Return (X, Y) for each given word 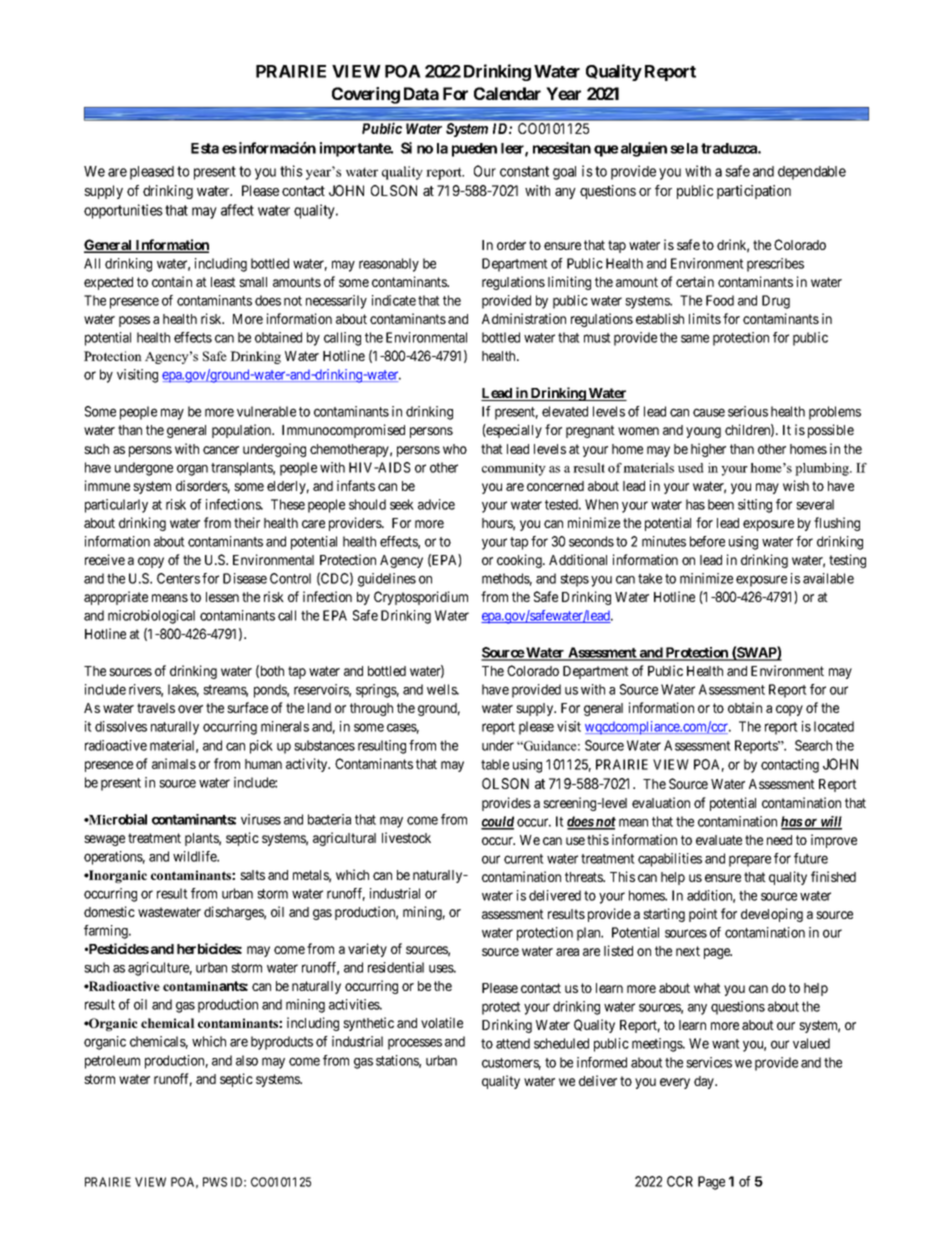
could (497, 822)
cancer (221, 450)
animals (174, 763)
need (779, 840)
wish (796, 485)
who (455, 449)
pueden (474, 150)
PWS (215, 1182)
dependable (812, 173)
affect (237, 210)
